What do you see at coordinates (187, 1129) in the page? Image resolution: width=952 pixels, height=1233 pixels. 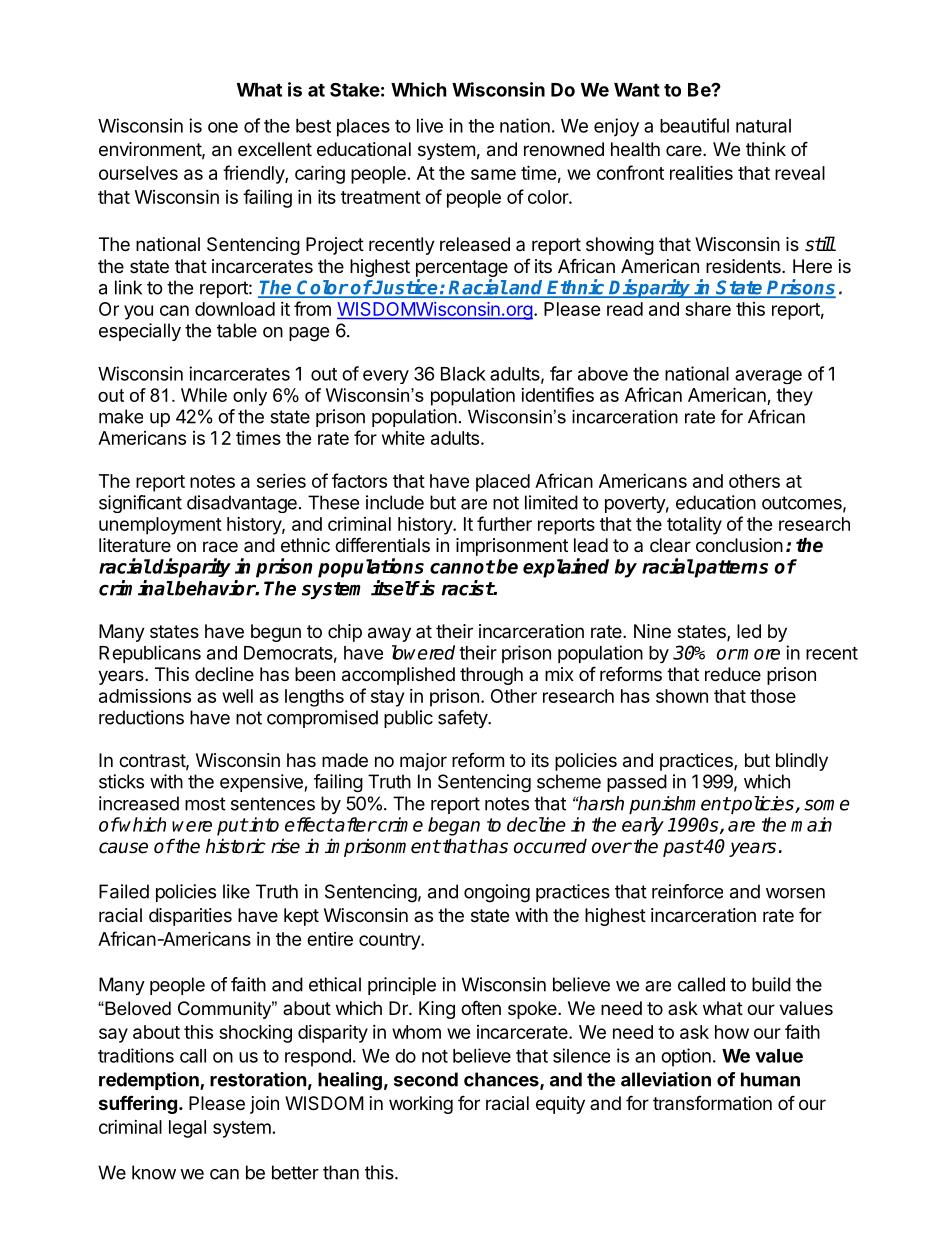 I see `legal` at bounding box center [187, 1129].
